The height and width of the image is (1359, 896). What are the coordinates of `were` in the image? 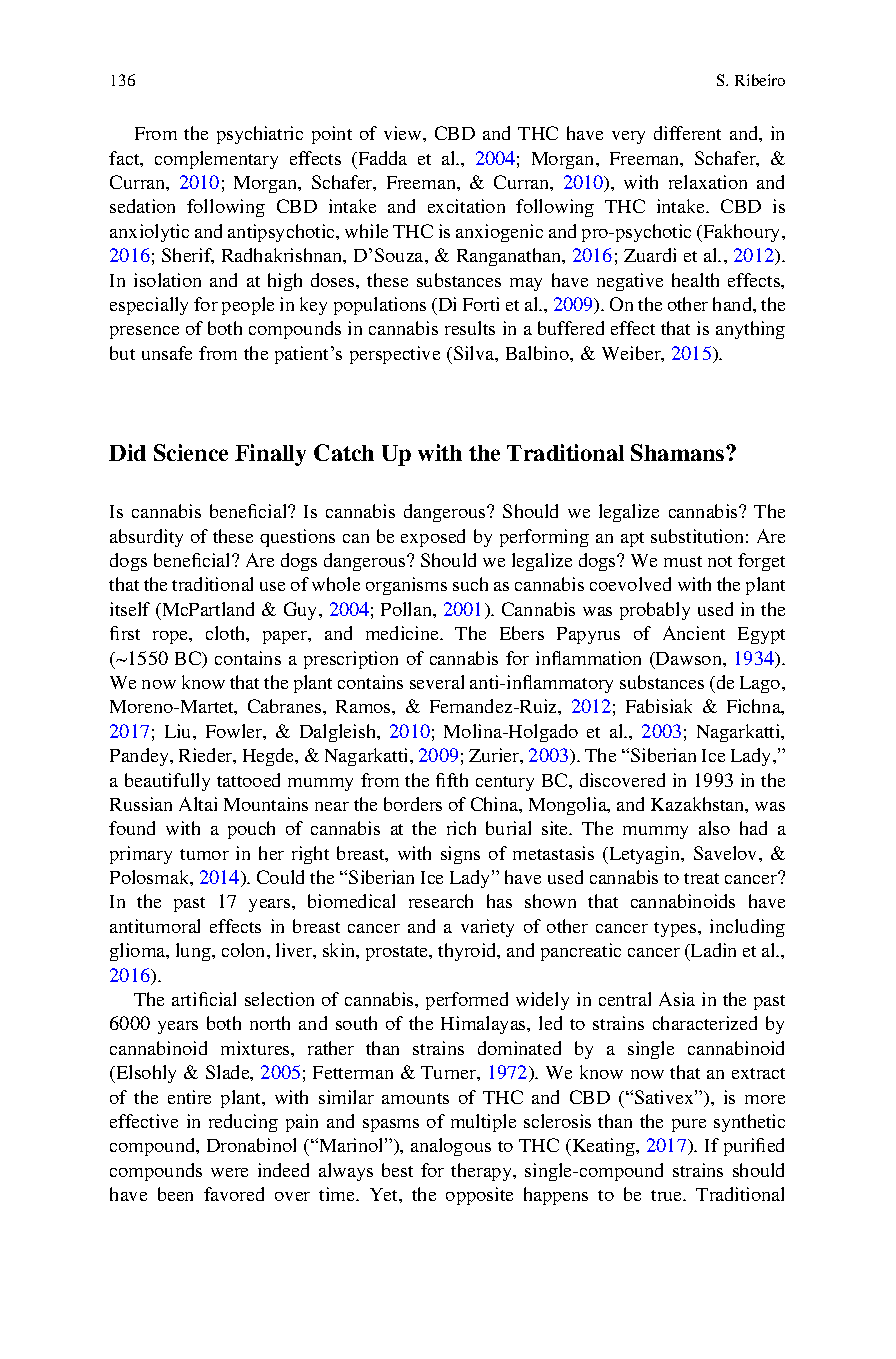 It's located at (229, 1172).
